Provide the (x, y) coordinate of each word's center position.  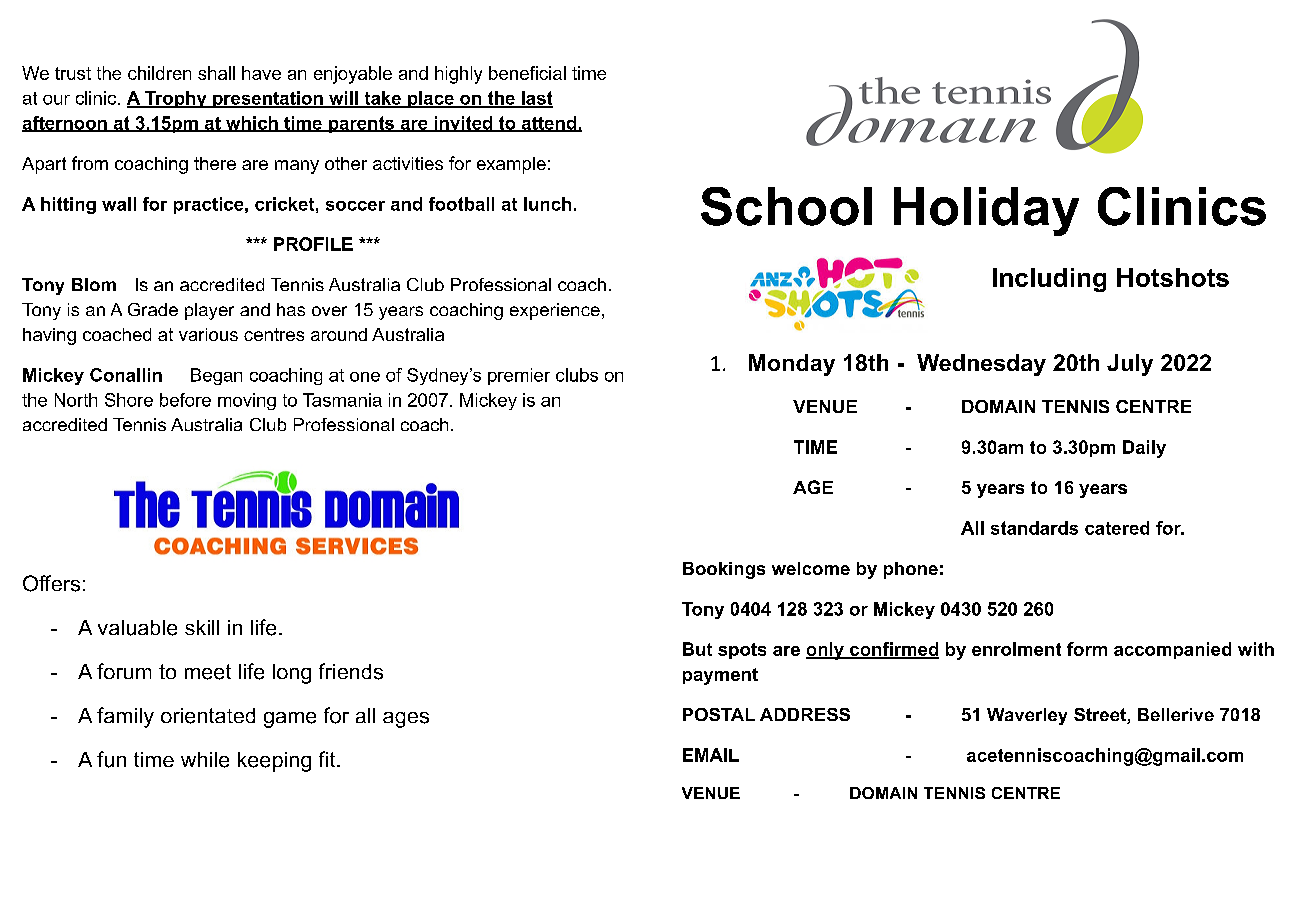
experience (555, 311)
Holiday (986, 211)
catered (1117, 528)
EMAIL (711, 755)
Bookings (724, 570)
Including (1049, 280)
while (205, 760)
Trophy (176, 99)
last (536, 99)
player (209, 311)
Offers (51, 583)
